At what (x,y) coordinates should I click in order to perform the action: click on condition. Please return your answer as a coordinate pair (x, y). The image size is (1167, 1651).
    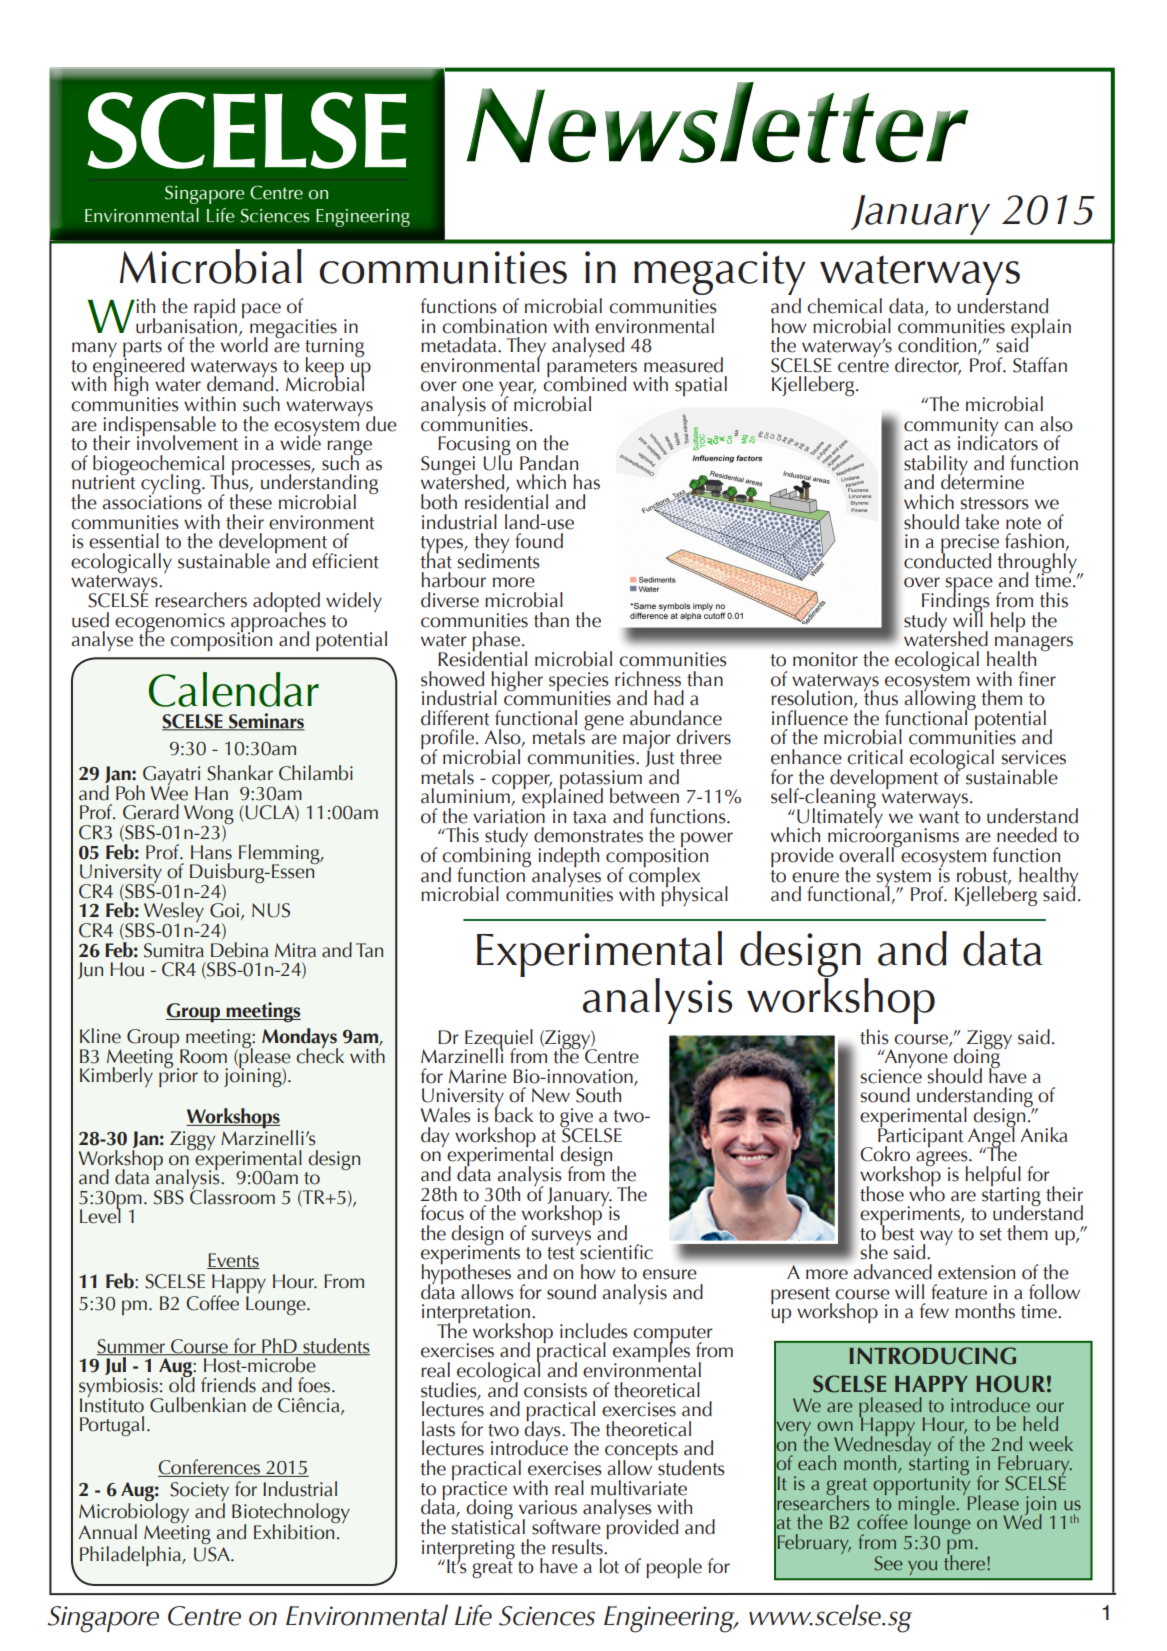
    Looking at the image, I should click on (938, 346).
